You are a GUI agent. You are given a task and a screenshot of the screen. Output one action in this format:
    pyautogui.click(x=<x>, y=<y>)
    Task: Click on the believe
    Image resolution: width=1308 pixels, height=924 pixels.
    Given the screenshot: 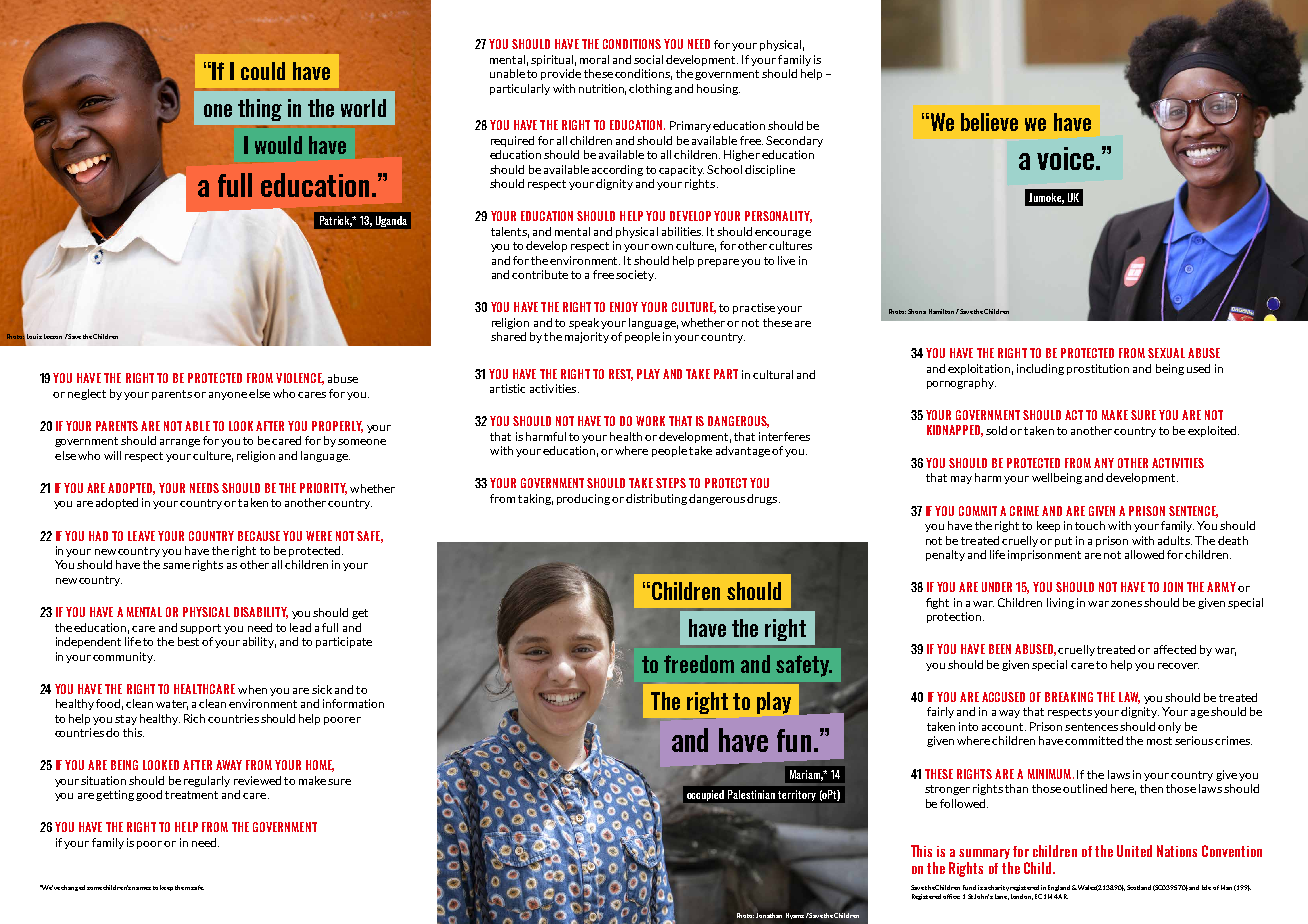 What is the action you would take?
    pyautogui.click(x=989, y=122)
